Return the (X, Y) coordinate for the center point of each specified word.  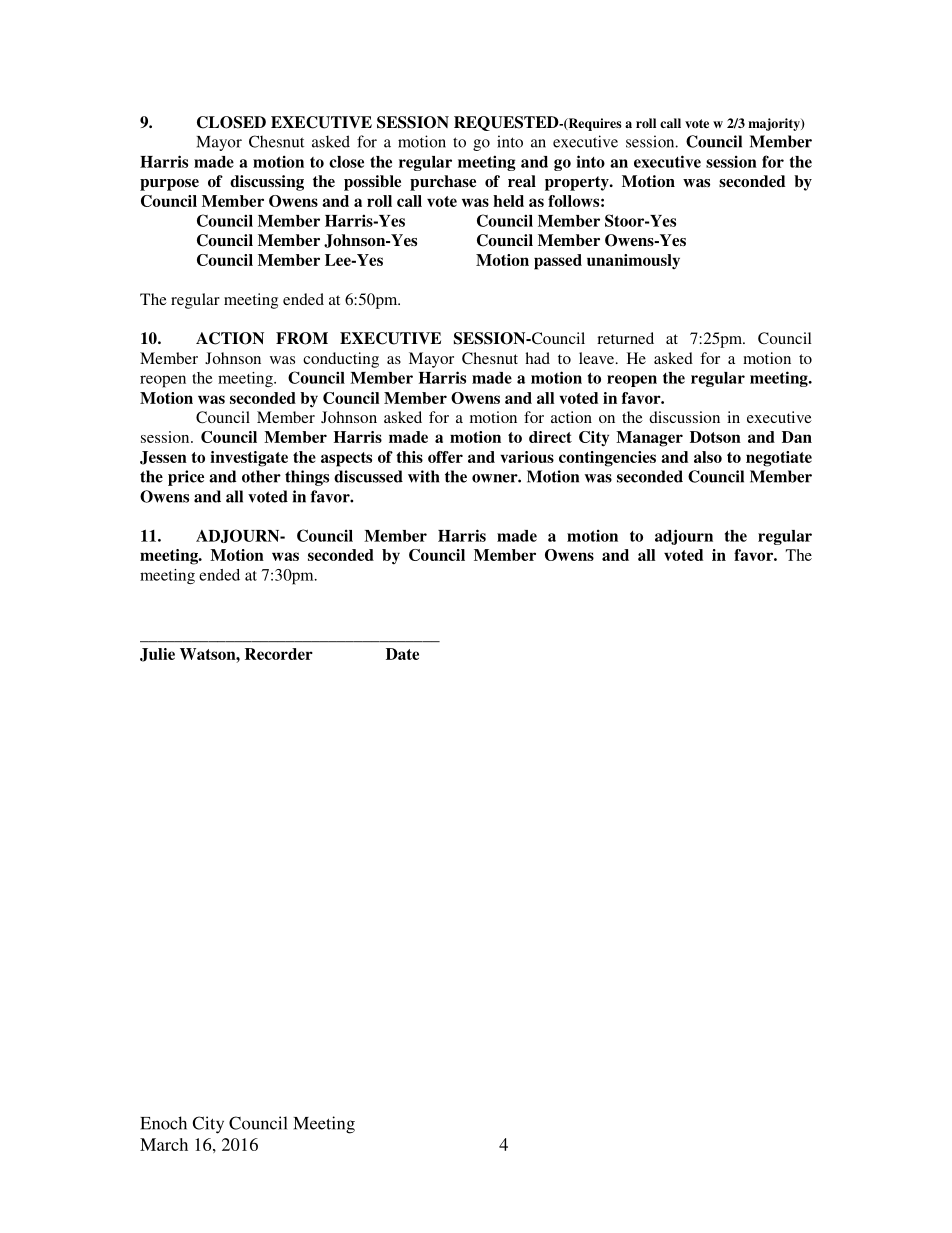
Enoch (163, 1123)
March (164, 1144)
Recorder (279, 654)
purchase (443, 183)
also (708, 457)
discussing (267, 183)
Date (402, 654)
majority (775, 124)
